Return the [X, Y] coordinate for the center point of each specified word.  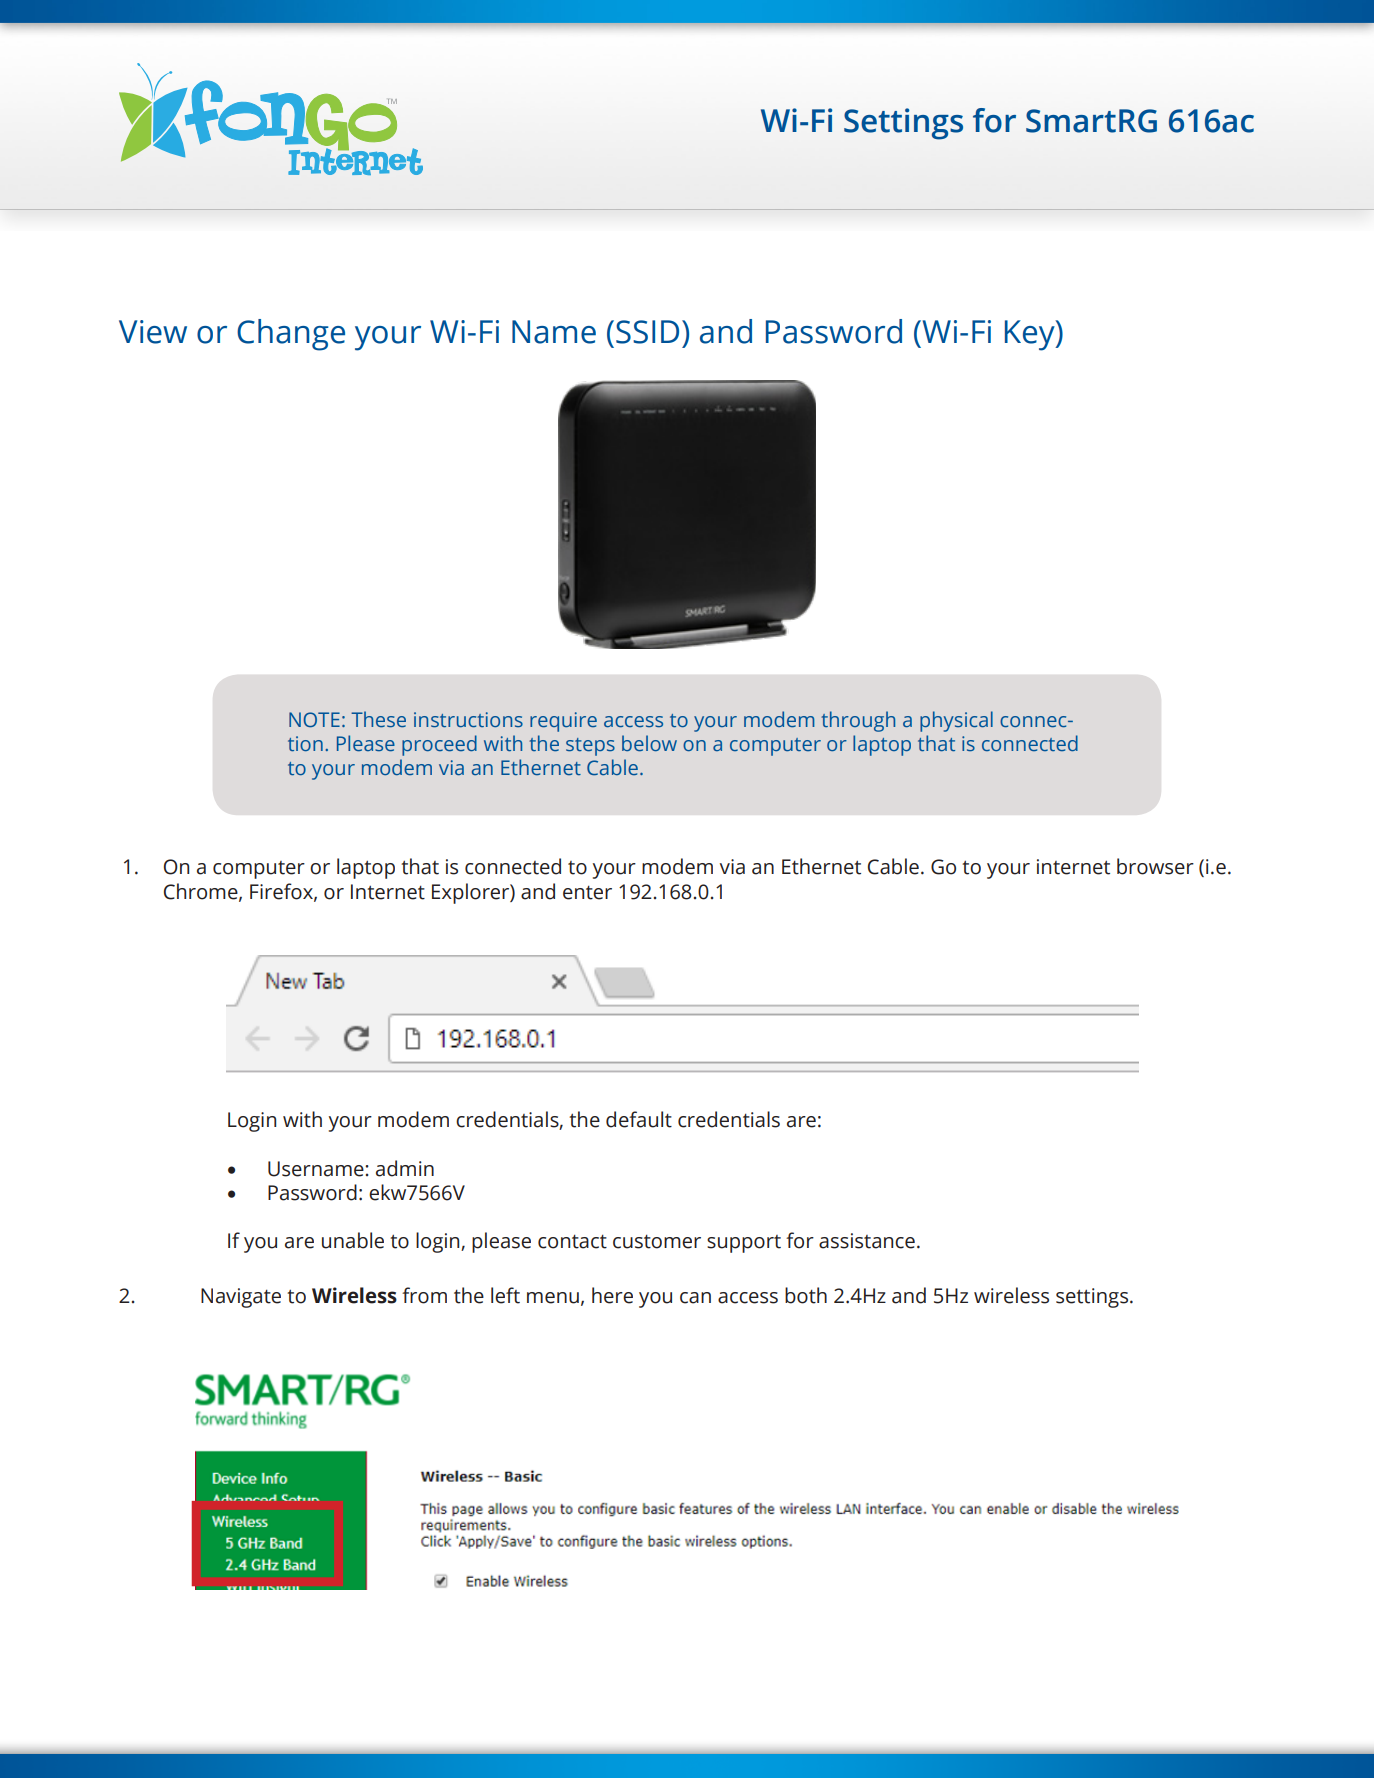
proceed [439, 745]
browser [1155, 866]
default [639, 1119]
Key [1031, 335]
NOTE [314, 719]
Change [291, 335]
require [563, 722]
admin [405, 1168]
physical [956, 721]
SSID [647, 332]
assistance [867, 1241]
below [649, 743]
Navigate [241, 1298]
